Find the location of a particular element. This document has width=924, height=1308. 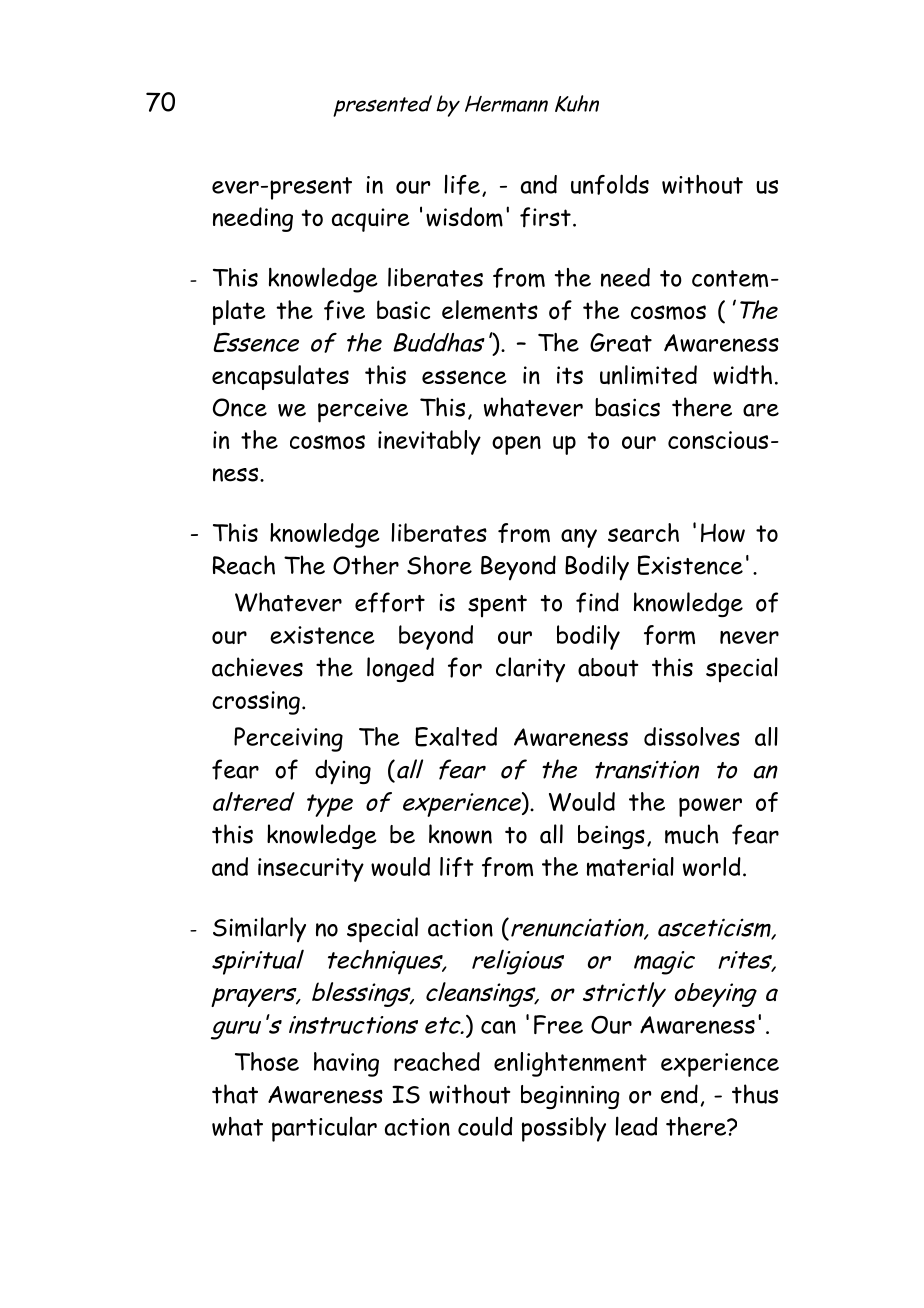

unfolds is located at coordinates (610, 184).
